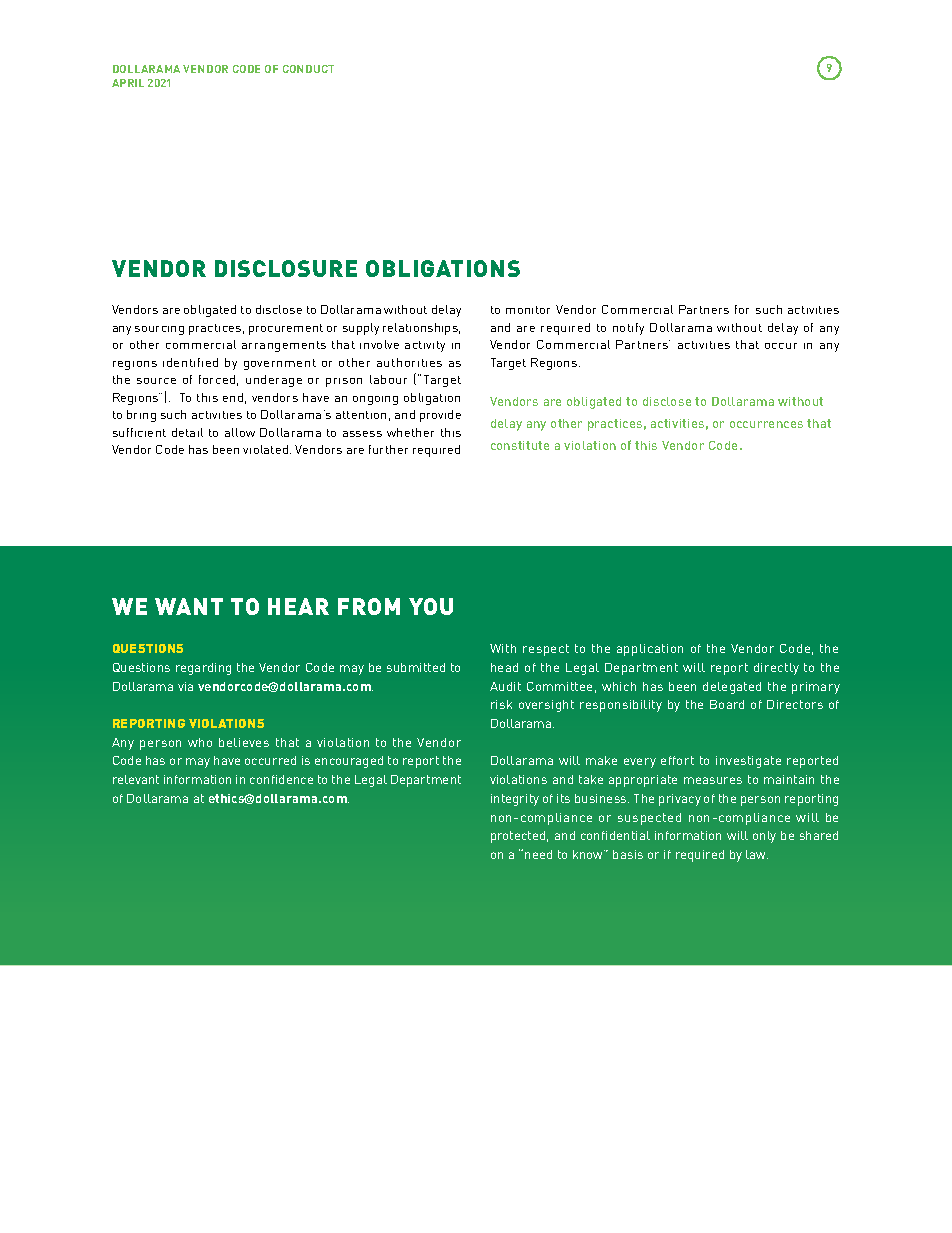  What do you see at coordinates (515, 800) in the page?
I see `integrity` at bounding box center [515, 800].
